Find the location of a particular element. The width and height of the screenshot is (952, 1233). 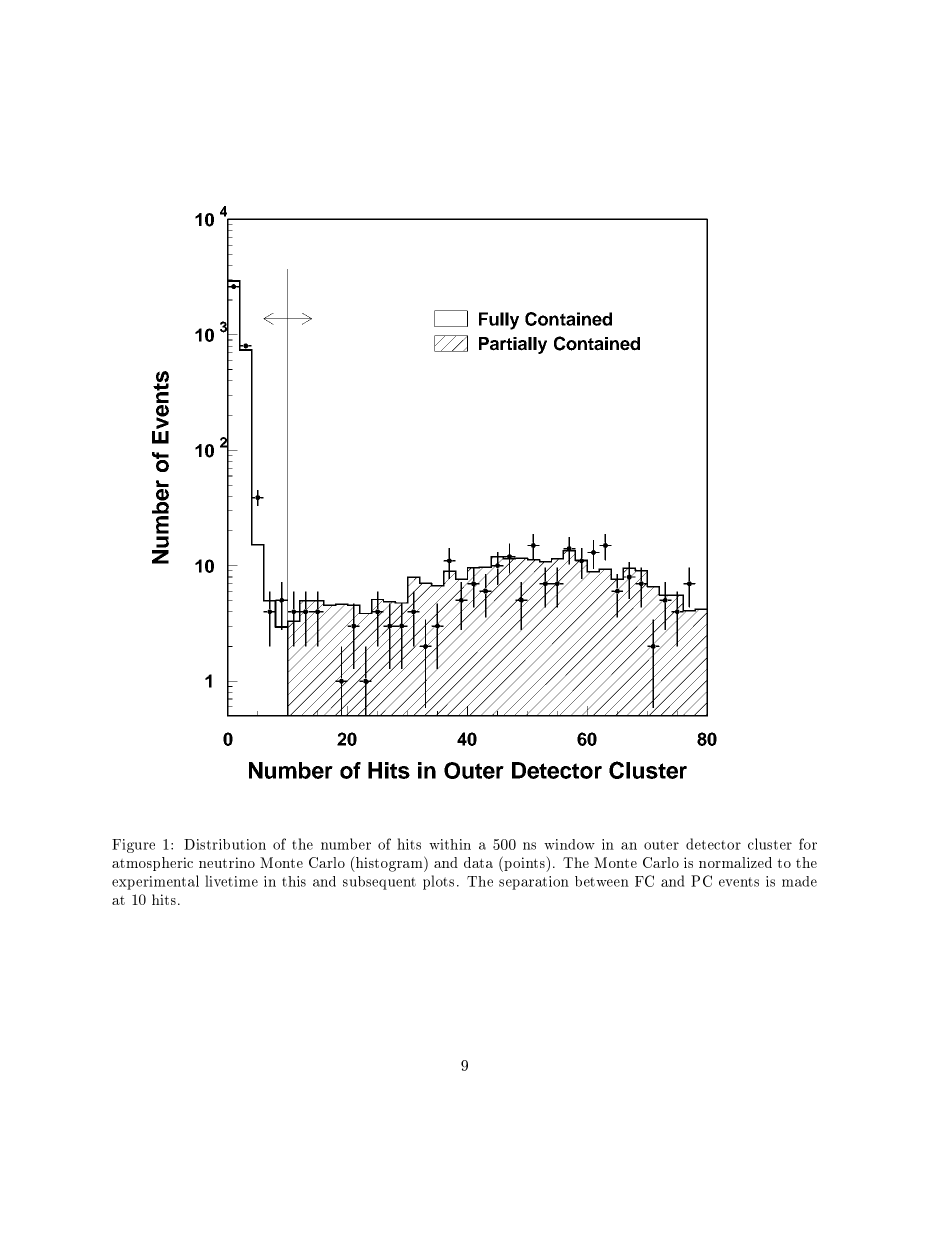

window is located at coordinates (569, 844).
